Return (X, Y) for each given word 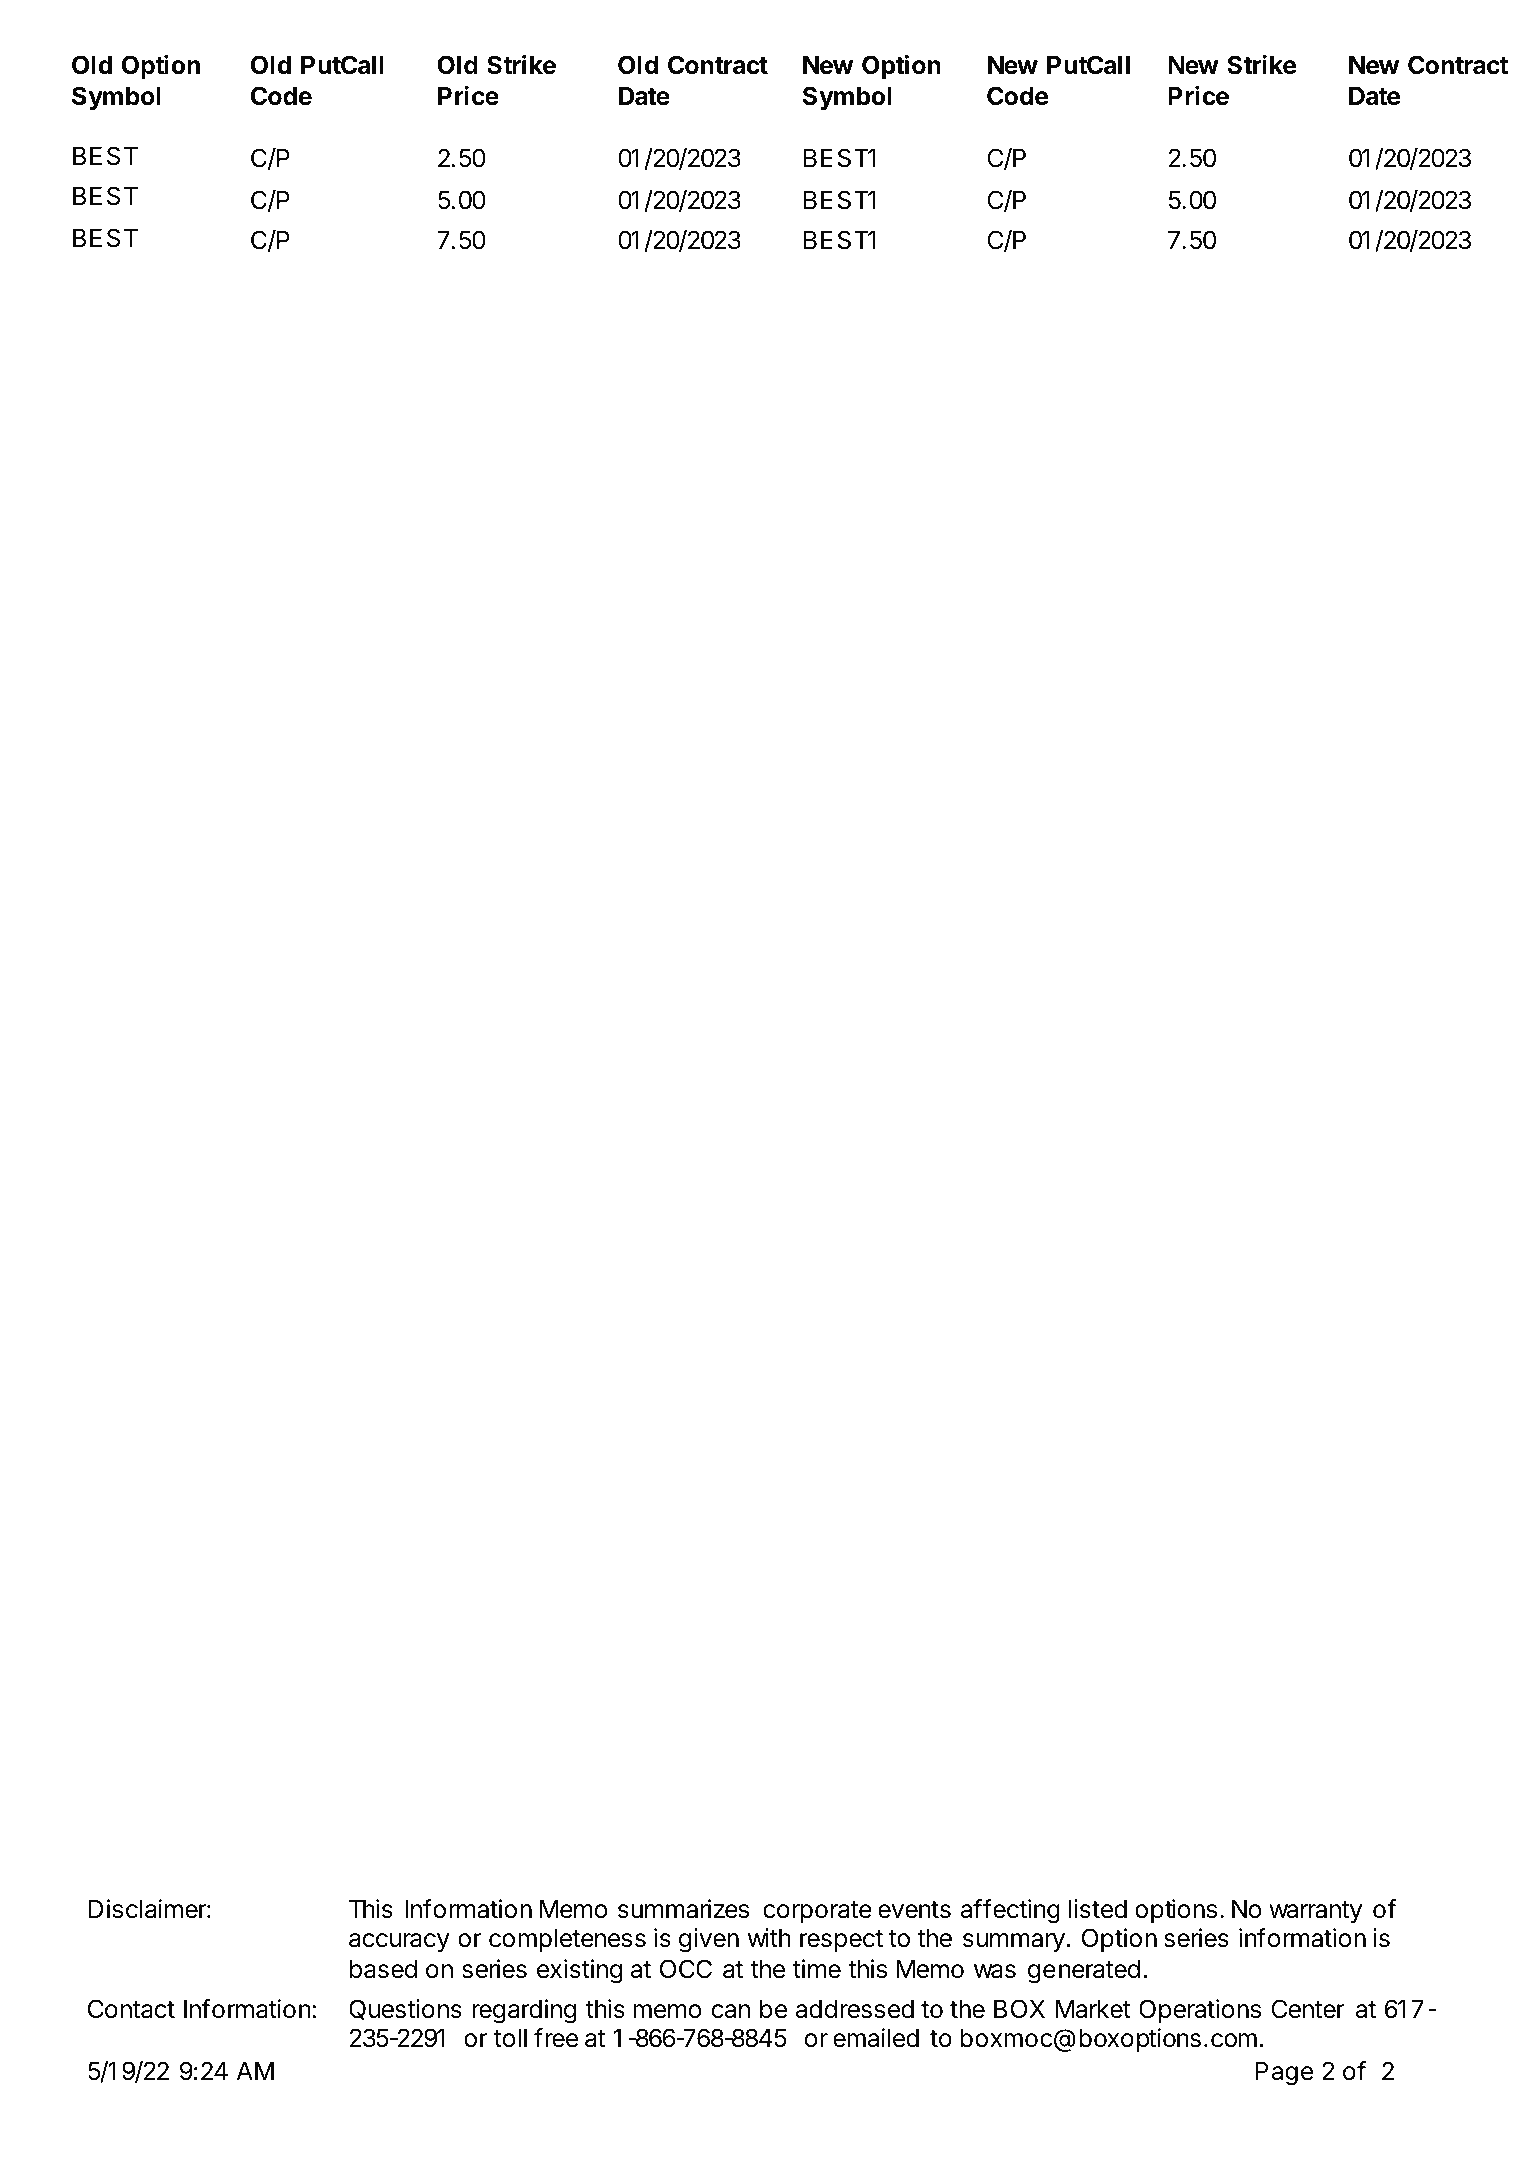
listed (1098, 1909)
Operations (1200, 2011)
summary (1014, 1942)
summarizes (683, 1909)
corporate (817, 1912)
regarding (524, 2011)
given (709, 1940)
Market (1093, 2009)
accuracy (399, 1942)
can (731, 2011)
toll (510, 2038)
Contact (131, 2009)
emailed (876, 2038)
